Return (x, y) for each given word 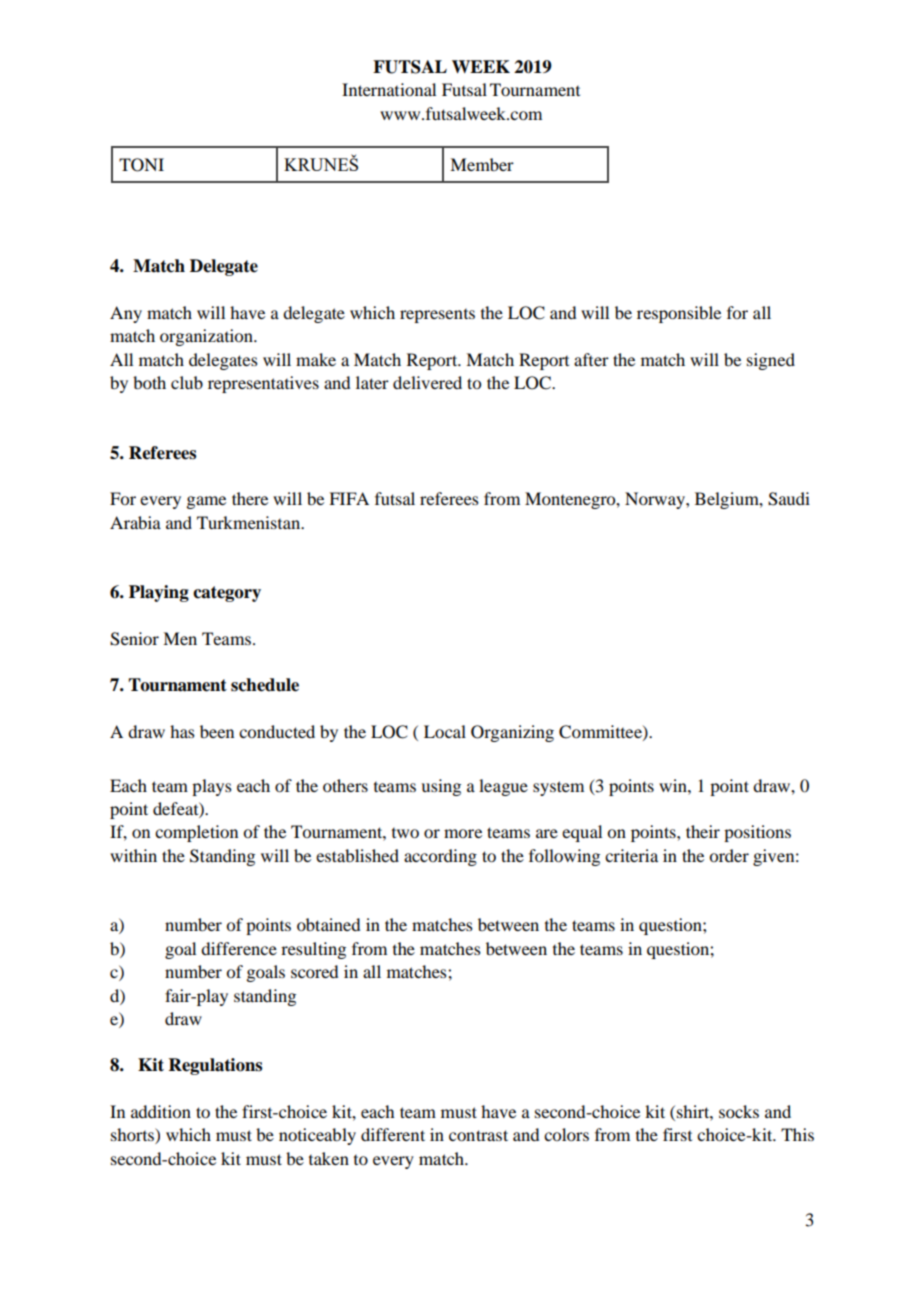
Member (482, 164)
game (206, 502)
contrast (478, 1135)
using (441, 787)
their (703, 831)
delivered (427, 382)
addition (161, 1111)
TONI (141, 165)
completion (196, 833)
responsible (679, 314)
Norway (656, 500)
